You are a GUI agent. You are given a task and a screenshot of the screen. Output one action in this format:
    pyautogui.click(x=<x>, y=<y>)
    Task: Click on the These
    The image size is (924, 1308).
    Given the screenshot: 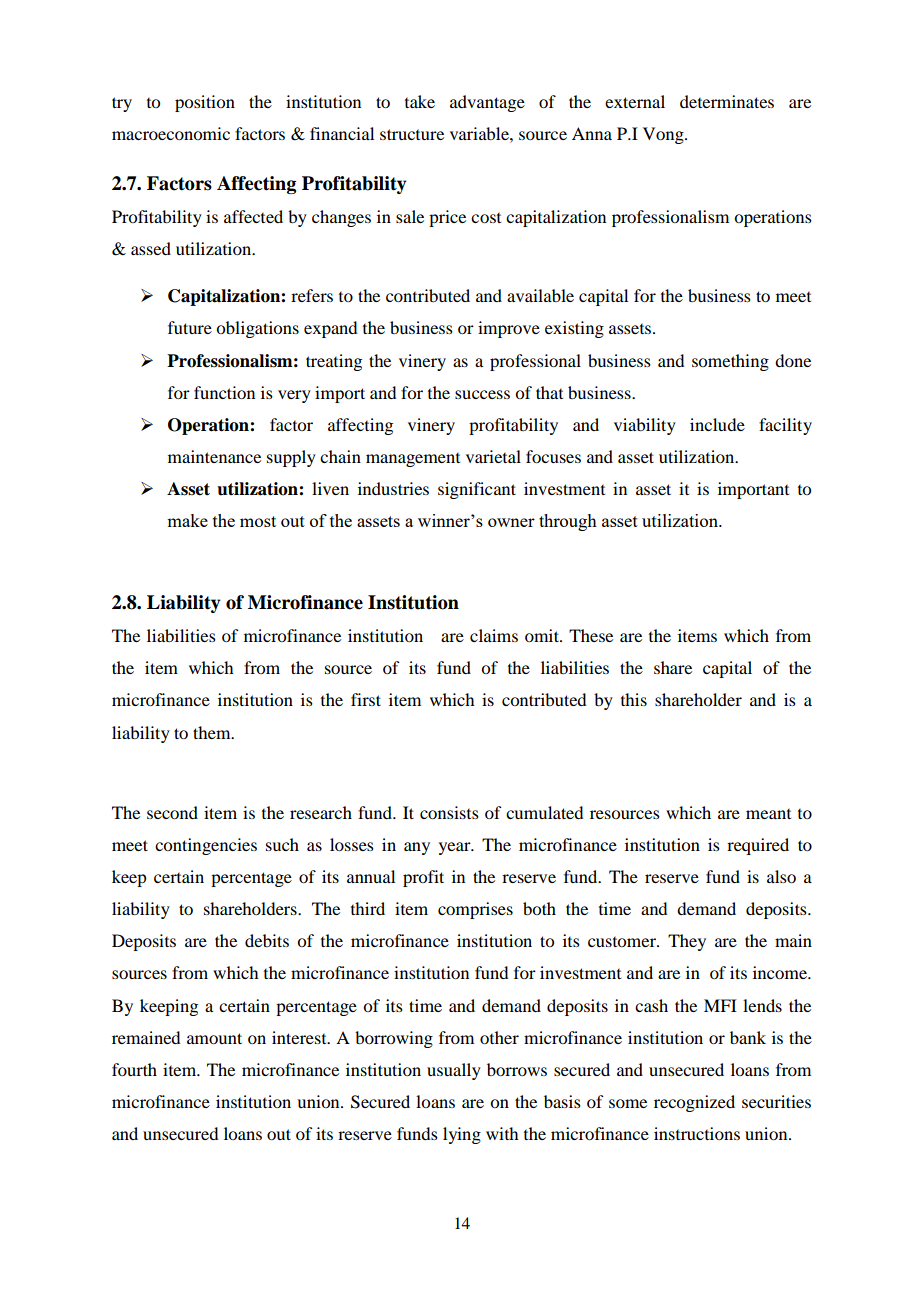 What is the action you would take?
    pyautogui.click(x=591, y=635)
